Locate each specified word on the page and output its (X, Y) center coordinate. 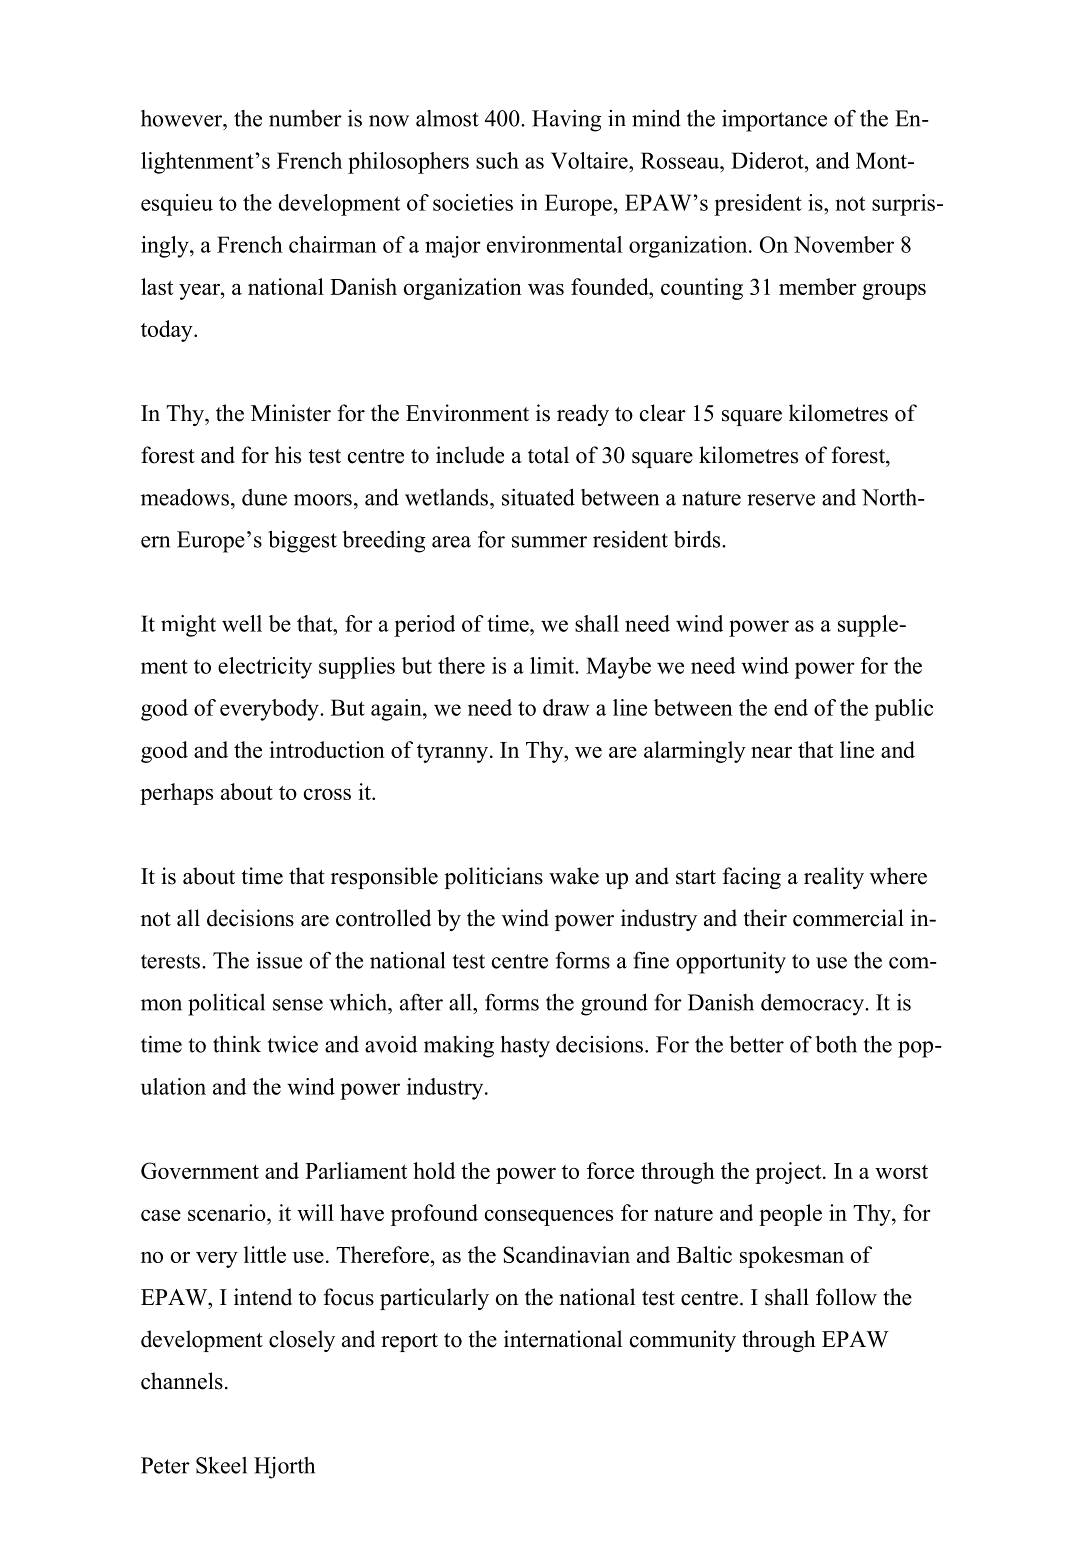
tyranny (454, 753)
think (237, 1044)
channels (182, 1381)
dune (264, 497)
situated (538, 497)
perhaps (176, 794)
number (305, 118)
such (497, 160)
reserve (781, 500)
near (771, 752)
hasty (525, 1046)
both (836, 1044)
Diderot (768, 160)
